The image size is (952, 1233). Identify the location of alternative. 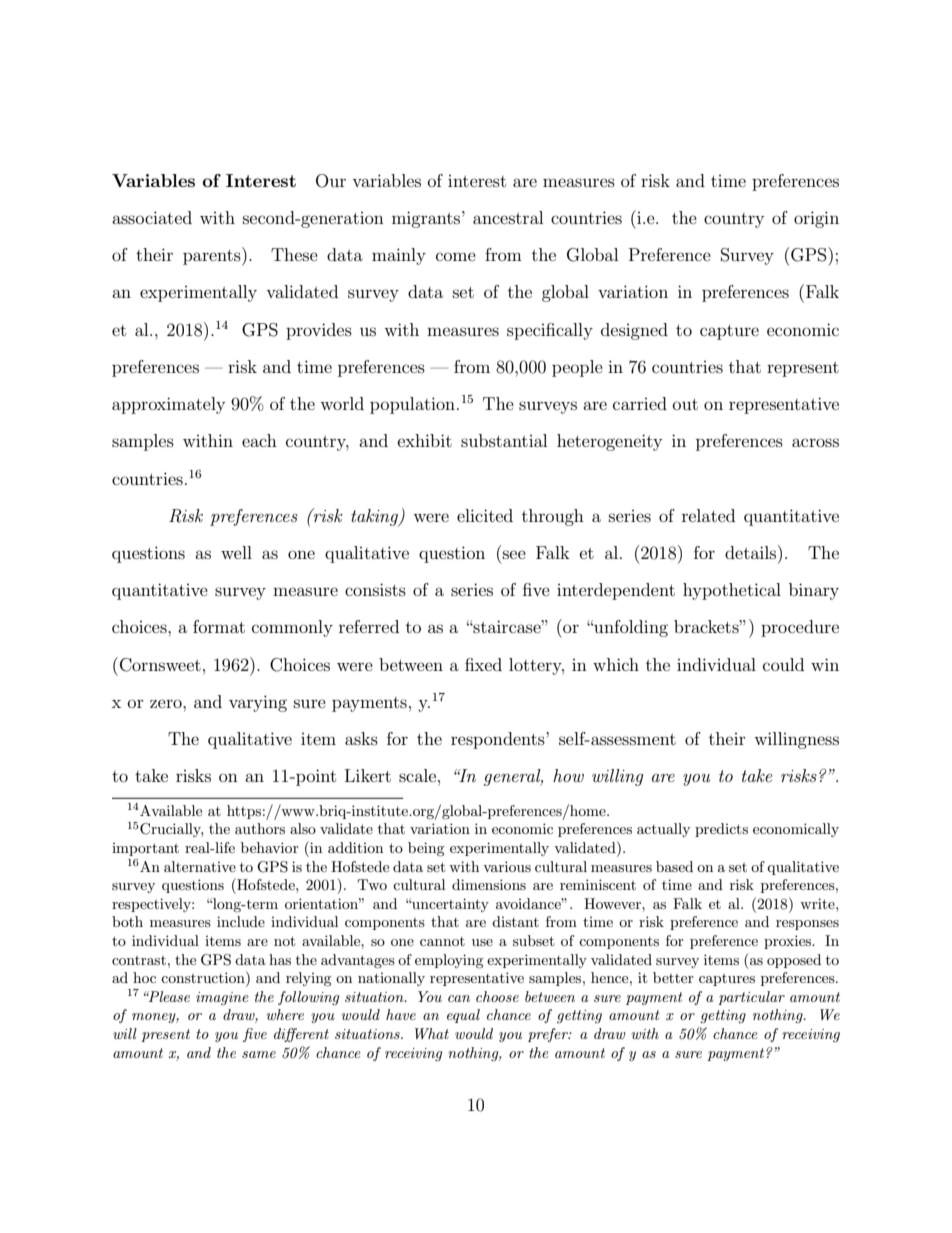
(200, 866).
